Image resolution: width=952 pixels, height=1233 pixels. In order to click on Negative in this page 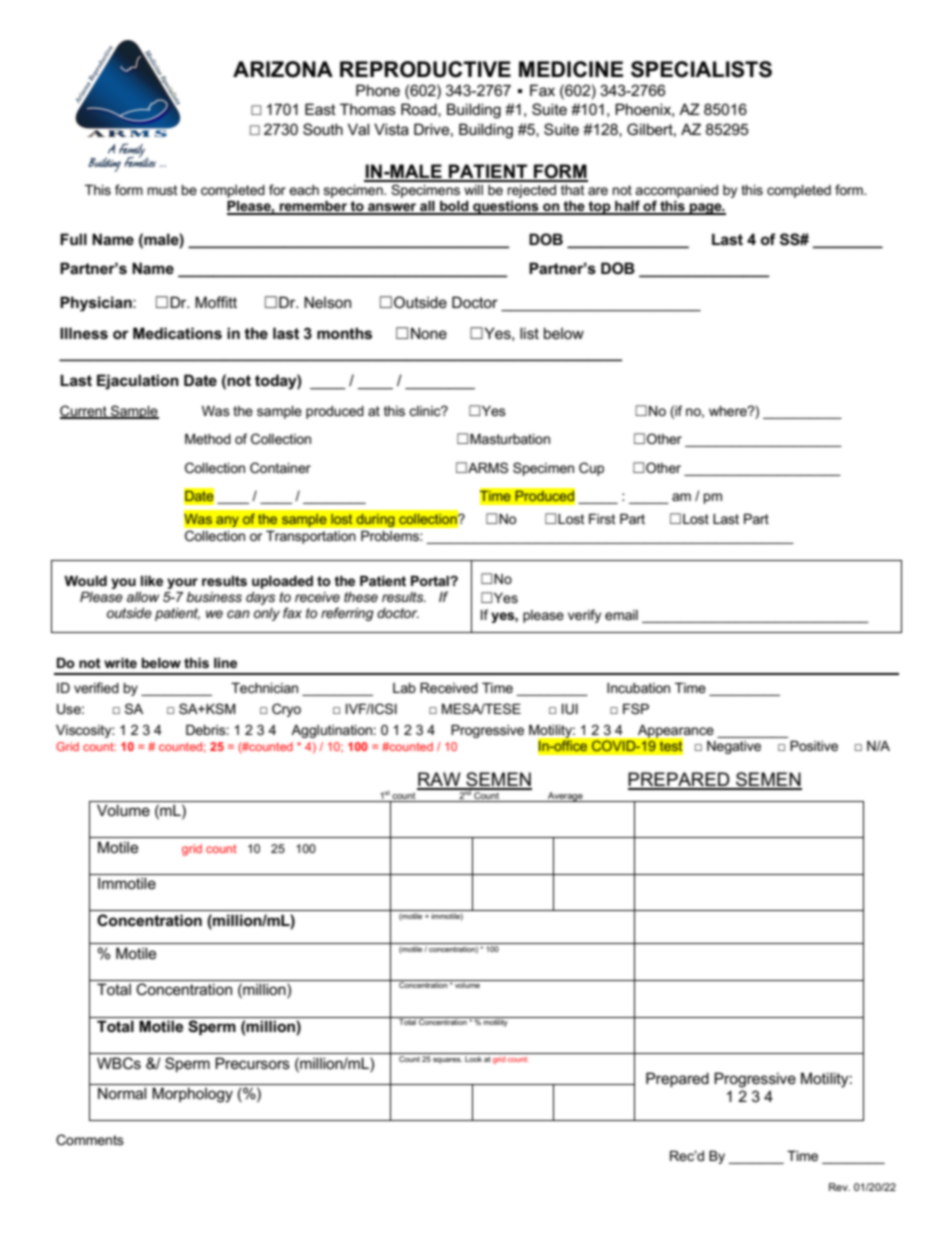, I will do `click(734, 747)`.
